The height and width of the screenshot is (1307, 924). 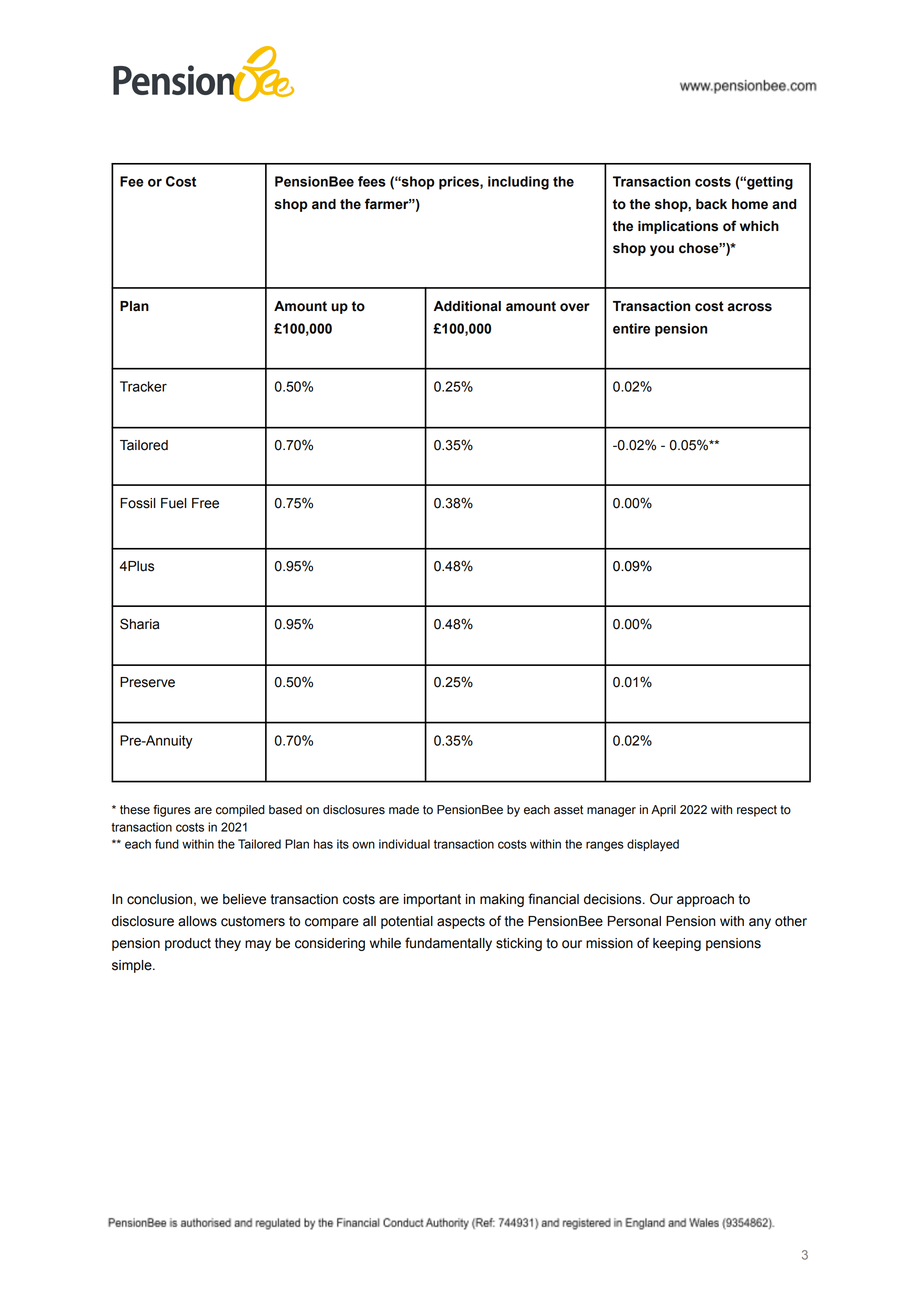 I want to click on respect, so click(x=757, y=811).
